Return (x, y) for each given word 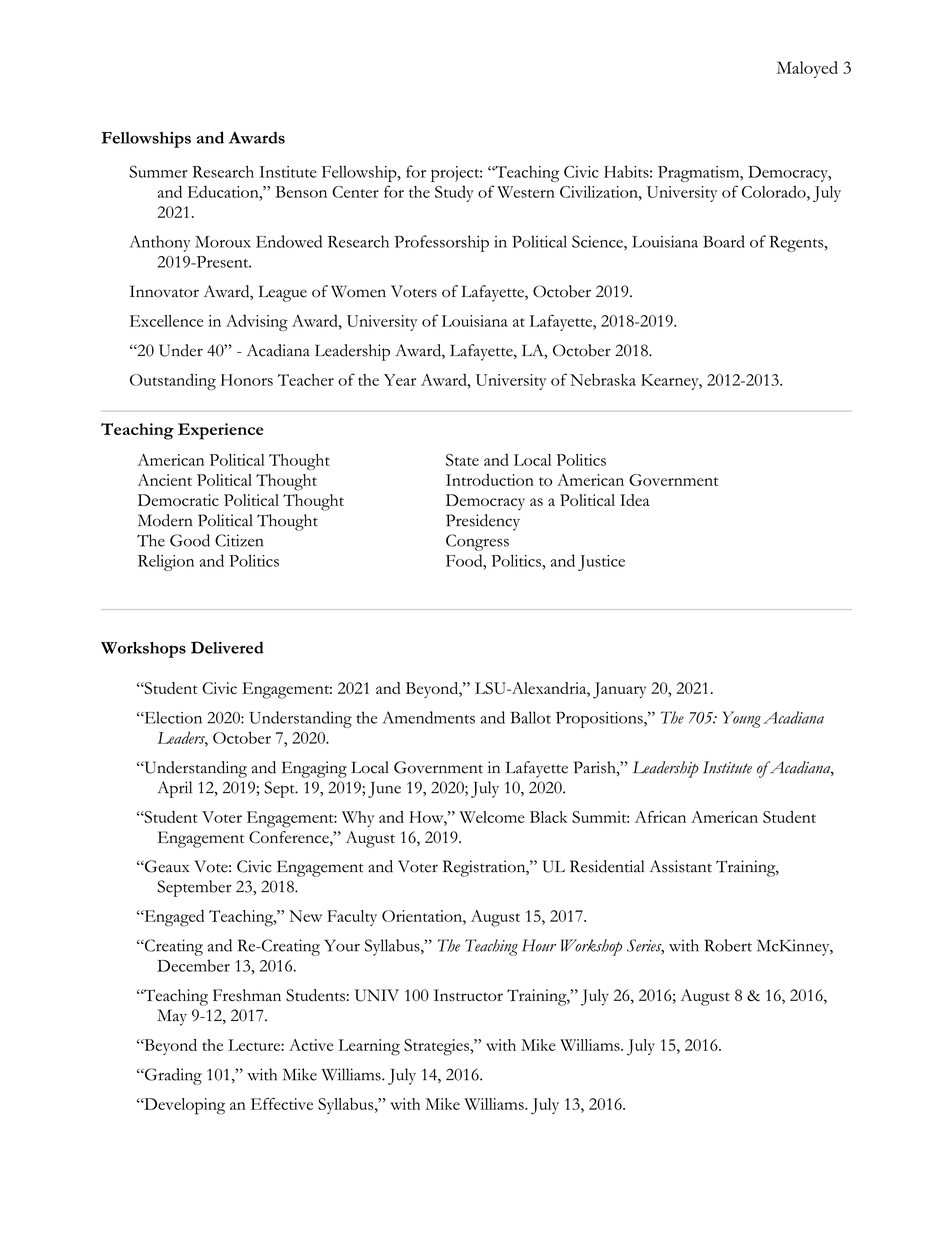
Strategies (437, 1047)
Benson (301, 192)
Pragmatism (700, 174)
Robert (728, 945)
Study (454, 193)
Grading (172, 1076)
